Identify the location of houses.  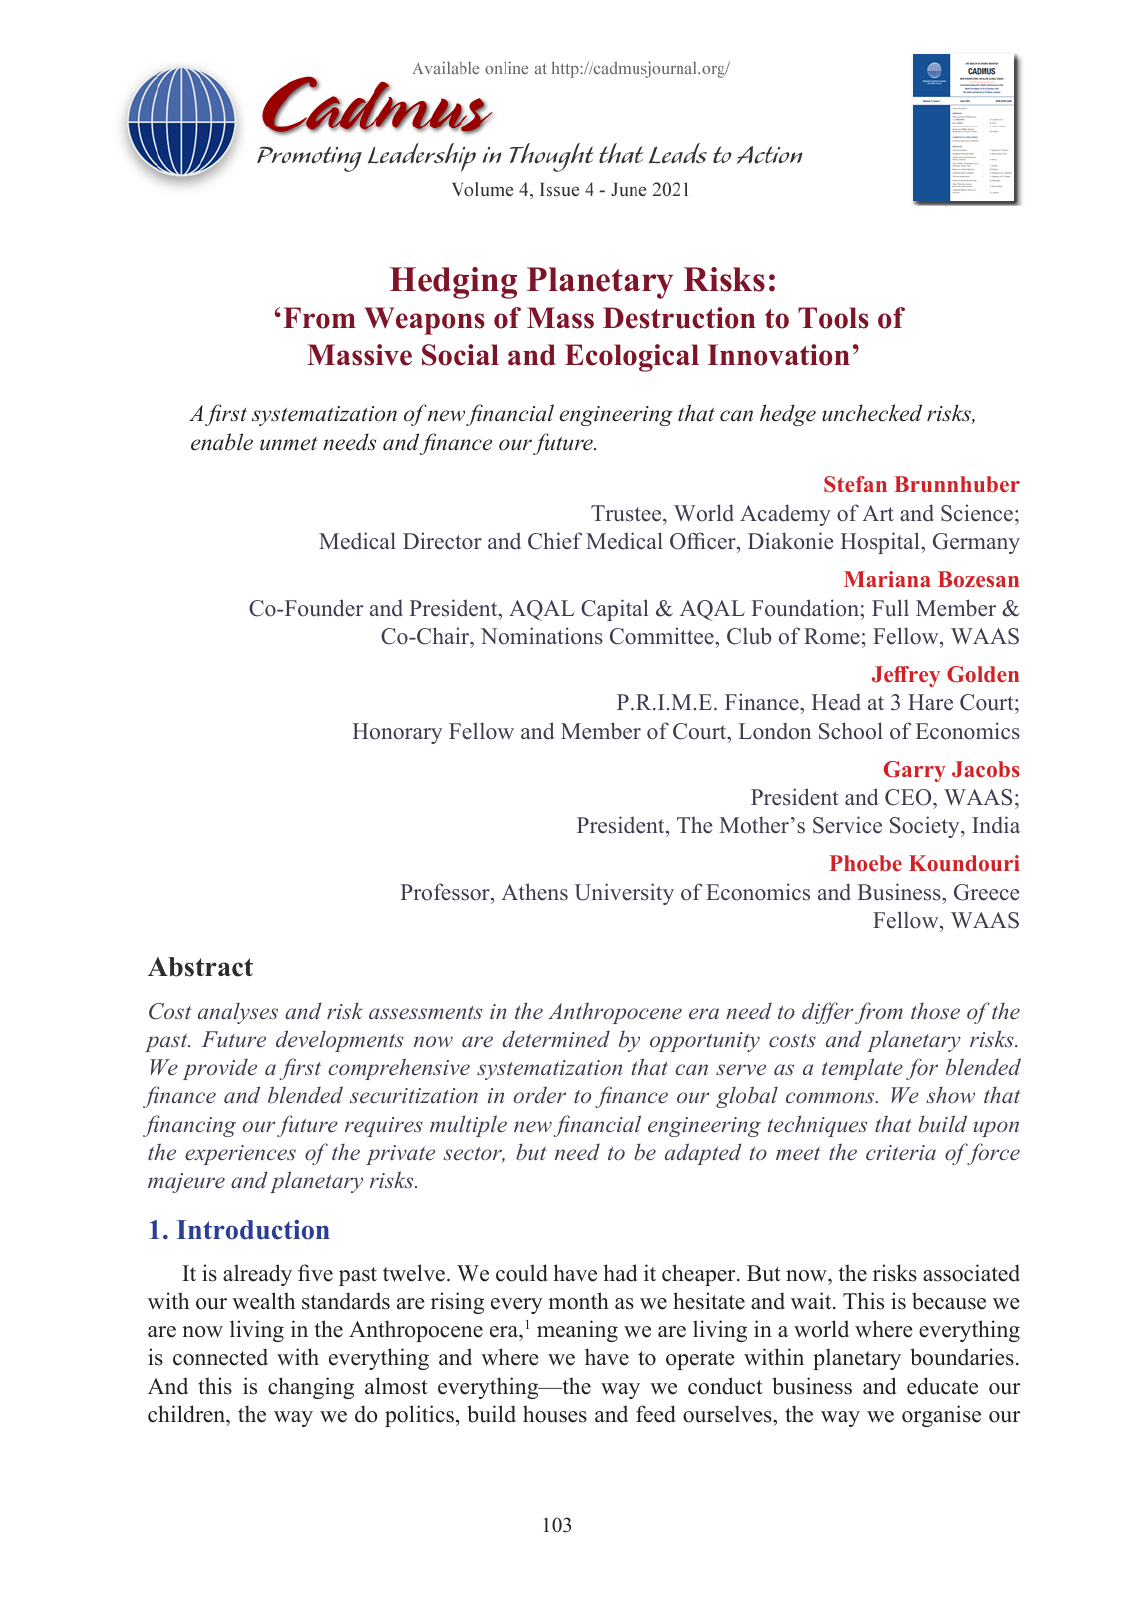
(555, 1414).
